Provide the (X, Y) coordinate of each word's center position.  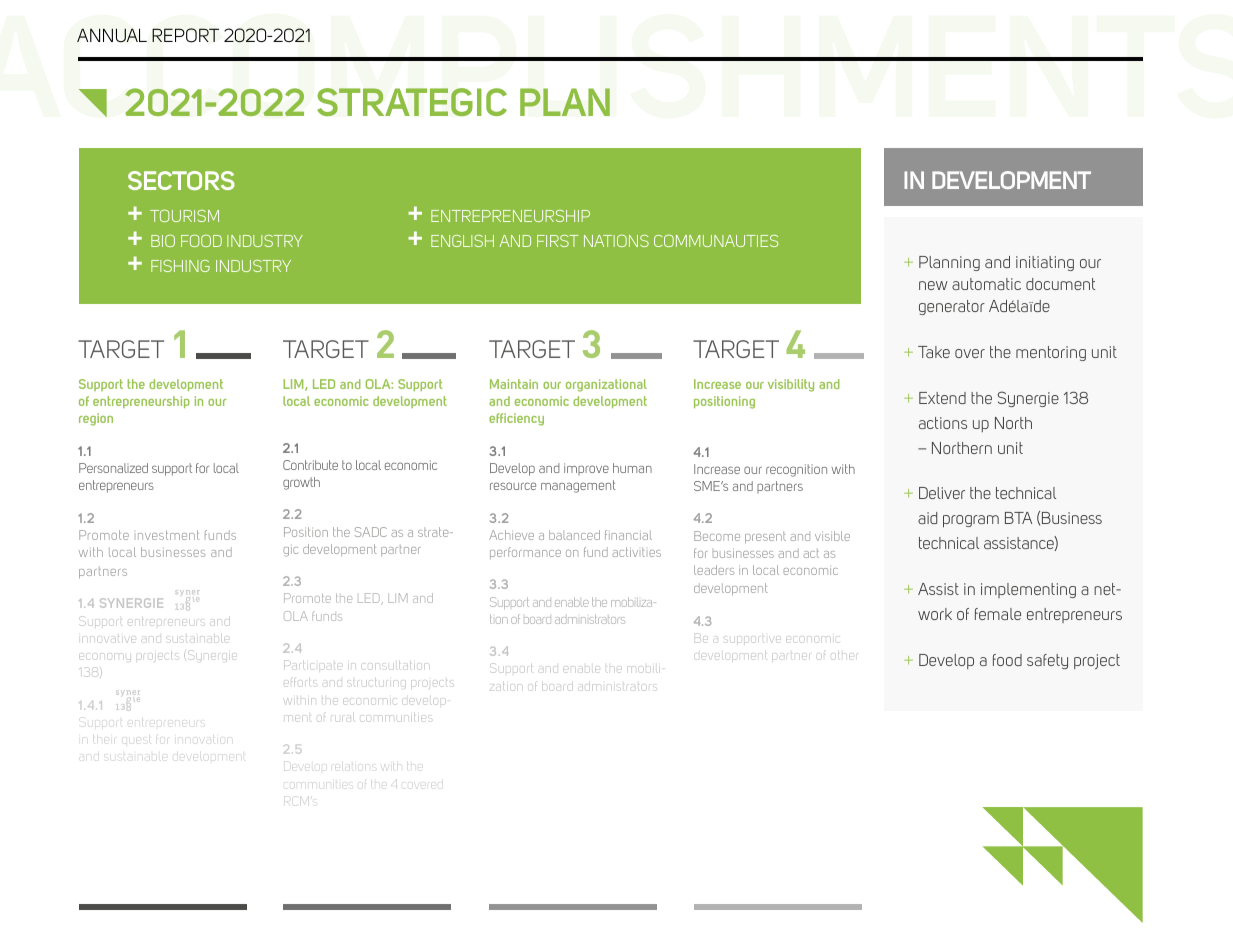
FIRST (558, 241)
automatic (986, 284)
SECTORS (181, 180)
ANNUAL (112, 35)
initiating (1045, 263)
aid (927, 518)
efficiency (516, 419)
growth (301, 483)
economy (105, 658)
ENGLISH (462, 241)
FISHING (180, 266)
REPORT (185, 35)
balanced (574, 535)
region (96, 419)
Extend (942, 398)
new (933, 285)
